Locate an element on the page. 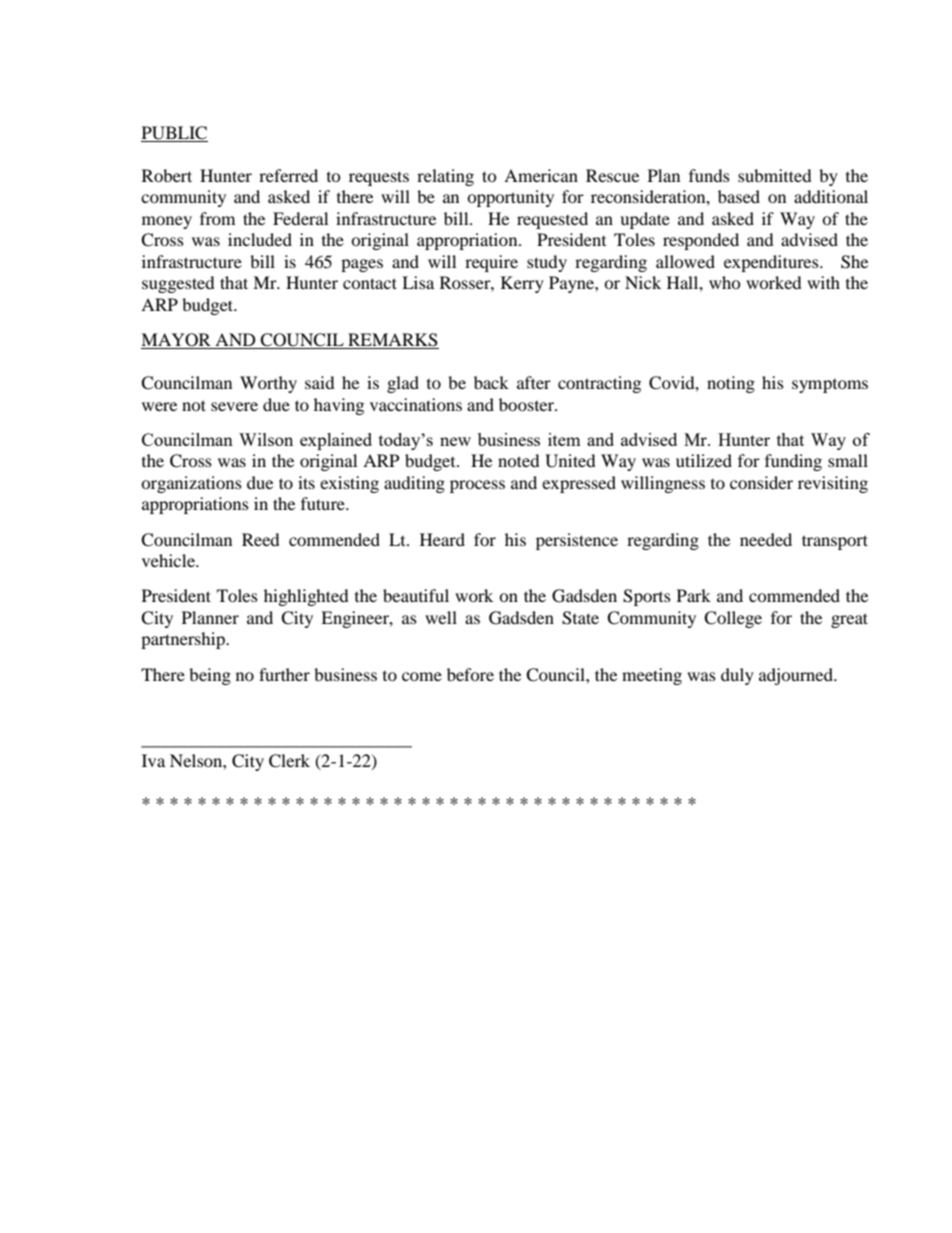  submitted is located at coordinates (775, 175).
